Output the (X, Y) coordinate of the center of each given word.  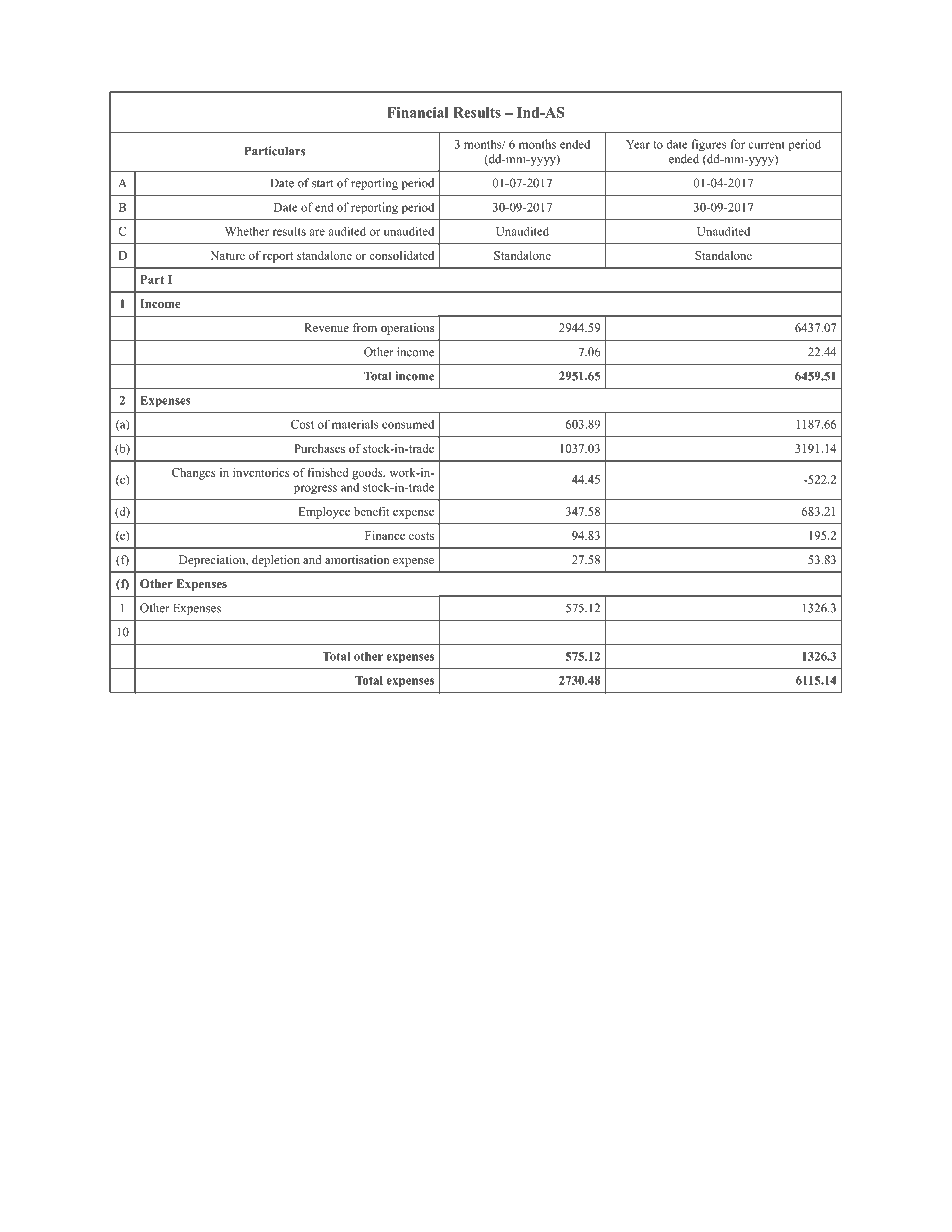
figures (709, 145)
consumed (408, 424)
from (365, 327)
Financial (418, 112)
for (738, 144)
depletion (276, 561)
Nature (227, 255)
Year (638, 144)
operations (407, 329)
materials (355, 424)
